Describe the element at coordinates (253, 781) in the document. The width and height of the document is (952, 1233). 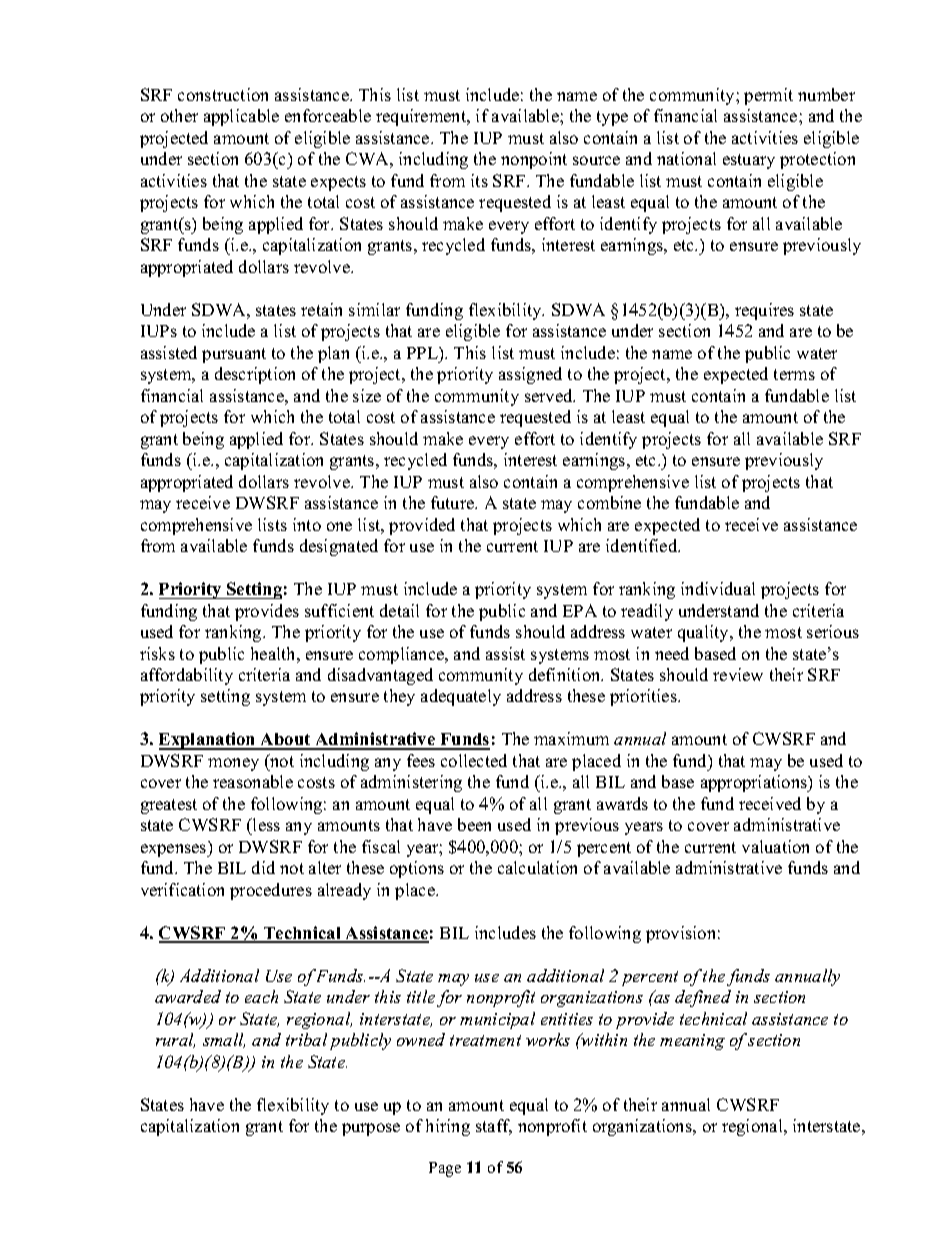
I see `reasonable` at that location.
